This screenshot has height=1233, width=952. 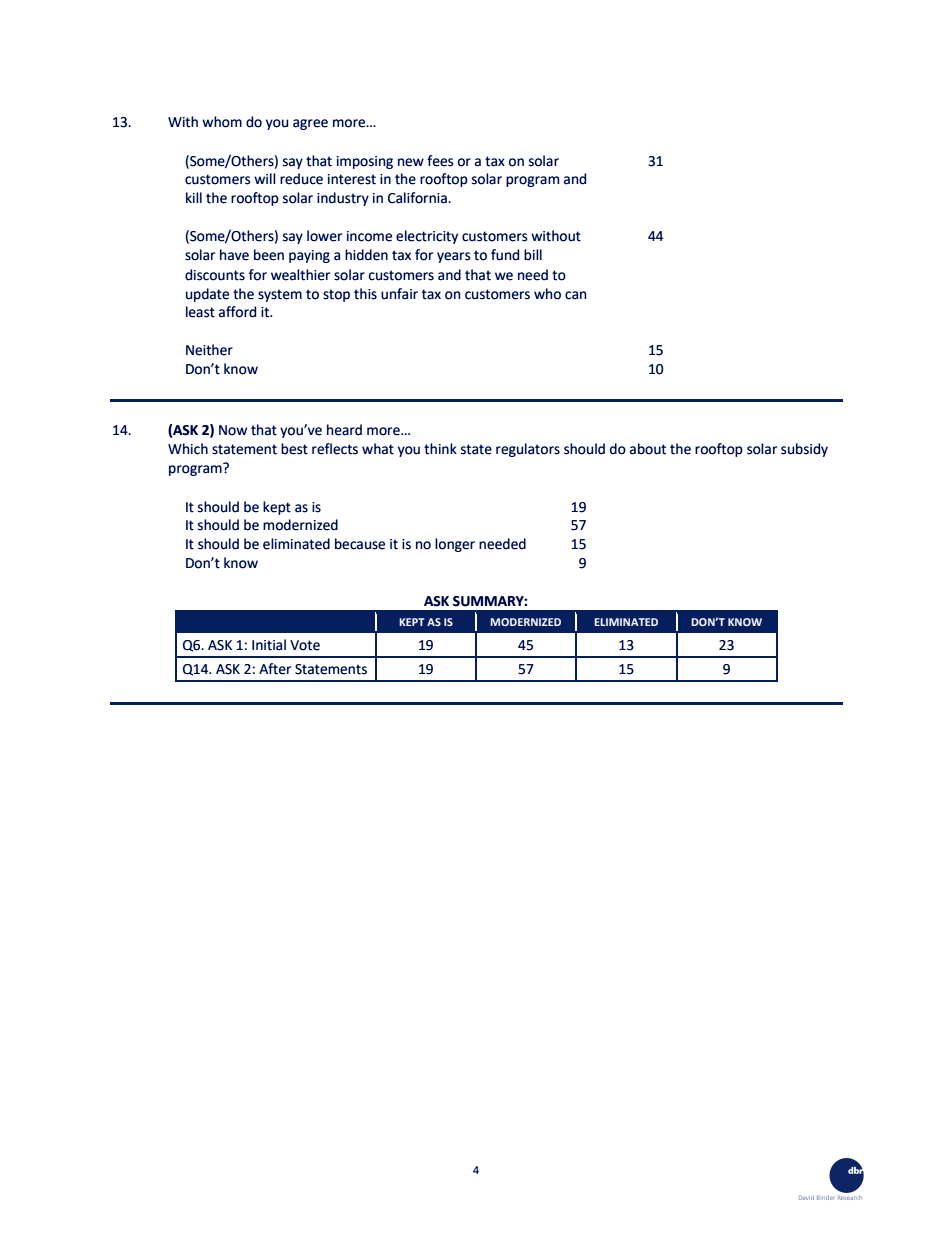 I want to click on new, so click(x=411, y=162).
